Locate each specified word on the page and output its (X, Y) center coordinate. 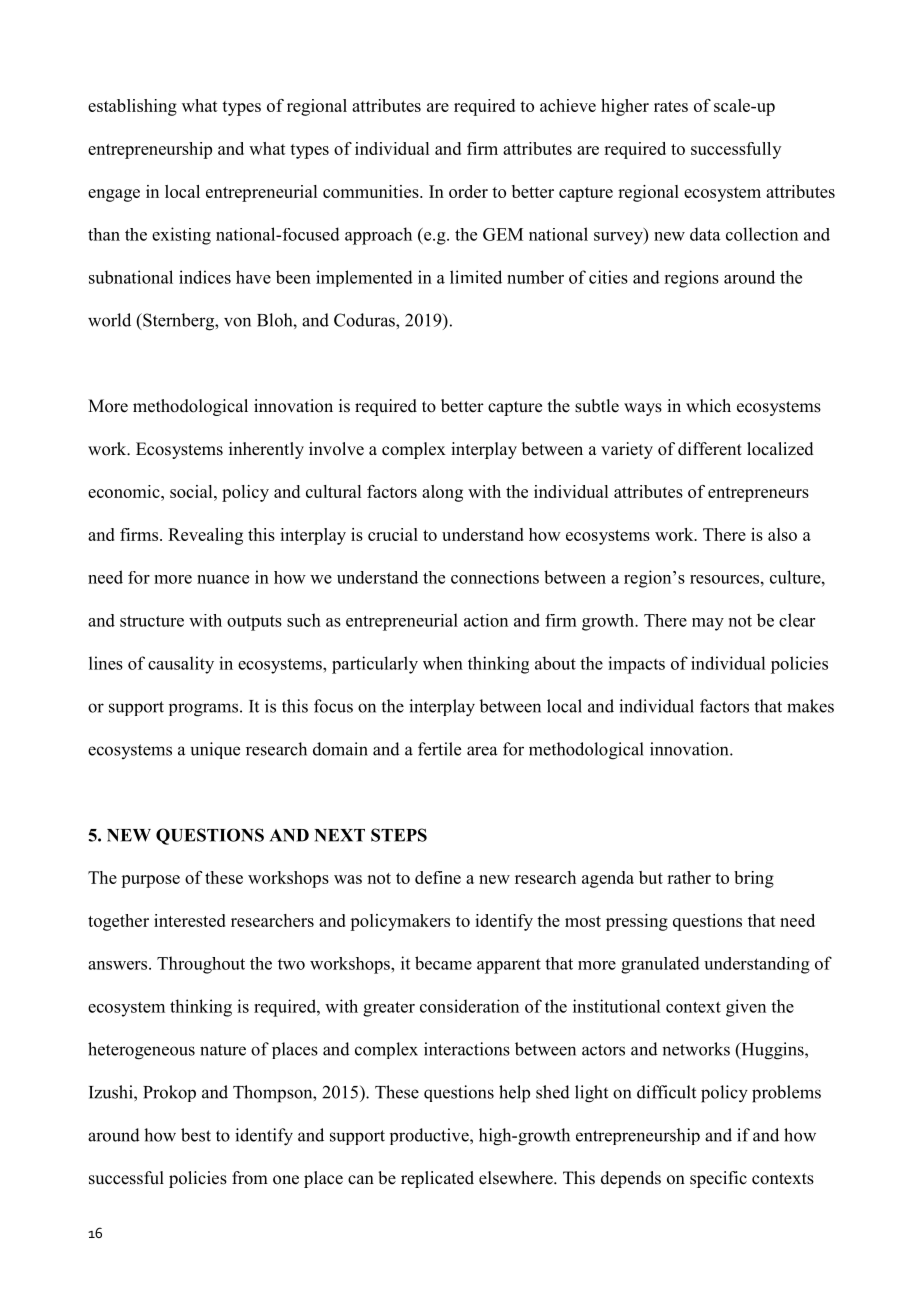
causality (181, 665)
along (442, 493)
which (708, 405)
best (196, 1135)
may (708, 624)
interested (190, 920)
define (438, 877)
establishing (132, 107)
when (443, 663)
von (237, 322)
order (468, 191)
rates (671, 106)
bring (754, 879)
